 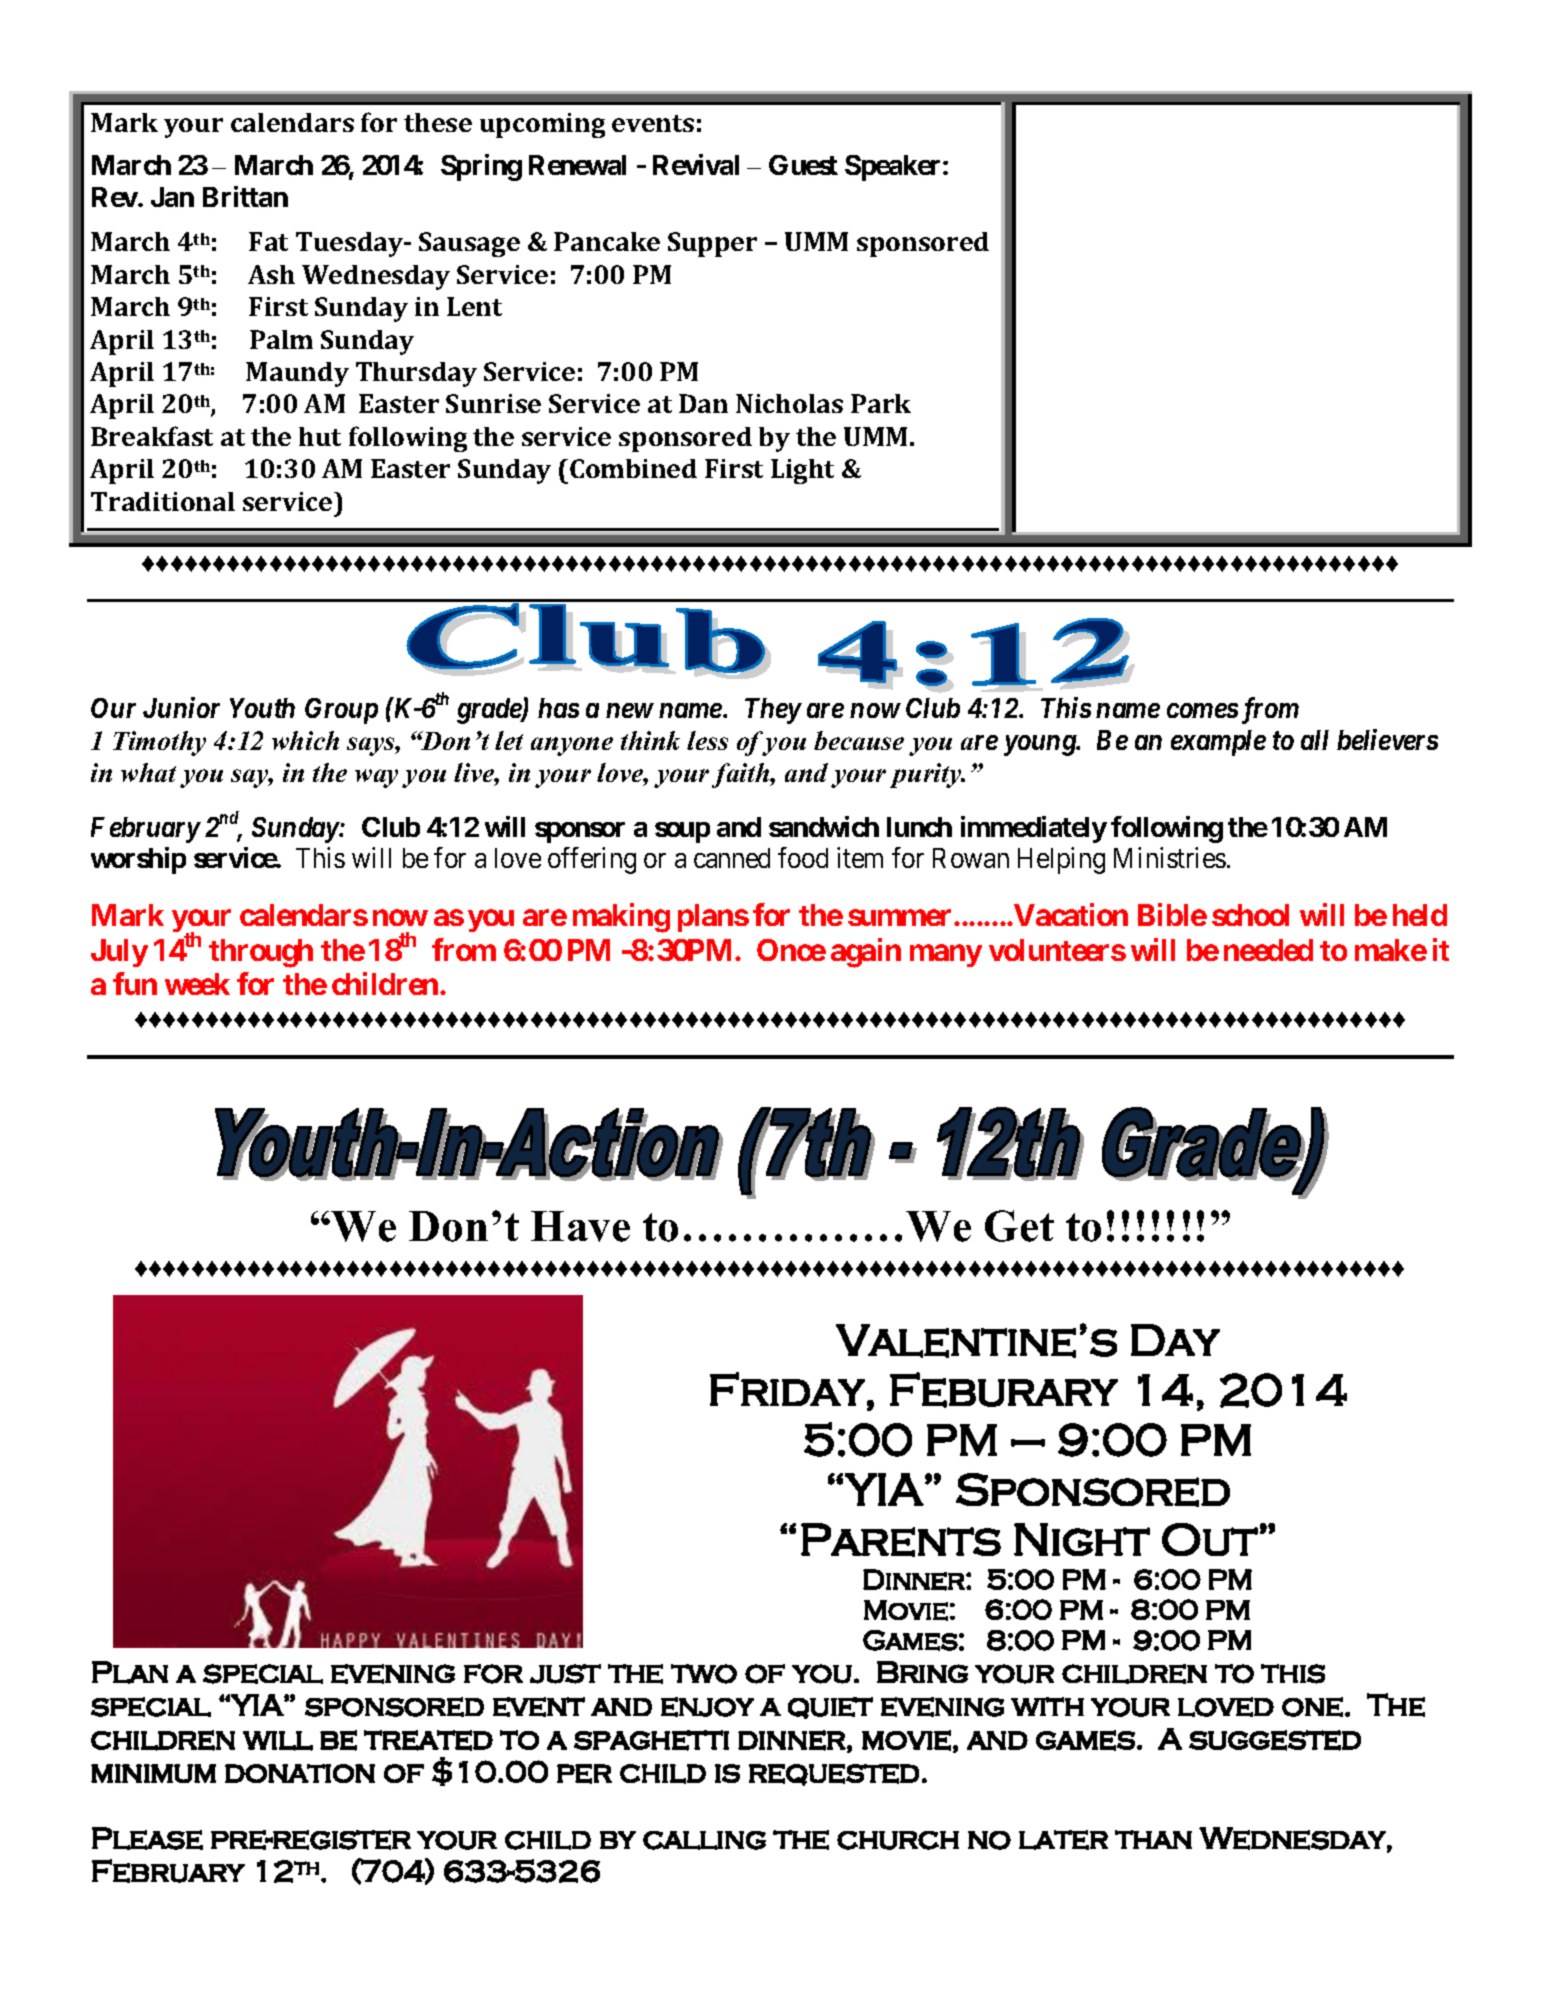 I want to click on requested, so click(x=834, y=1775).
